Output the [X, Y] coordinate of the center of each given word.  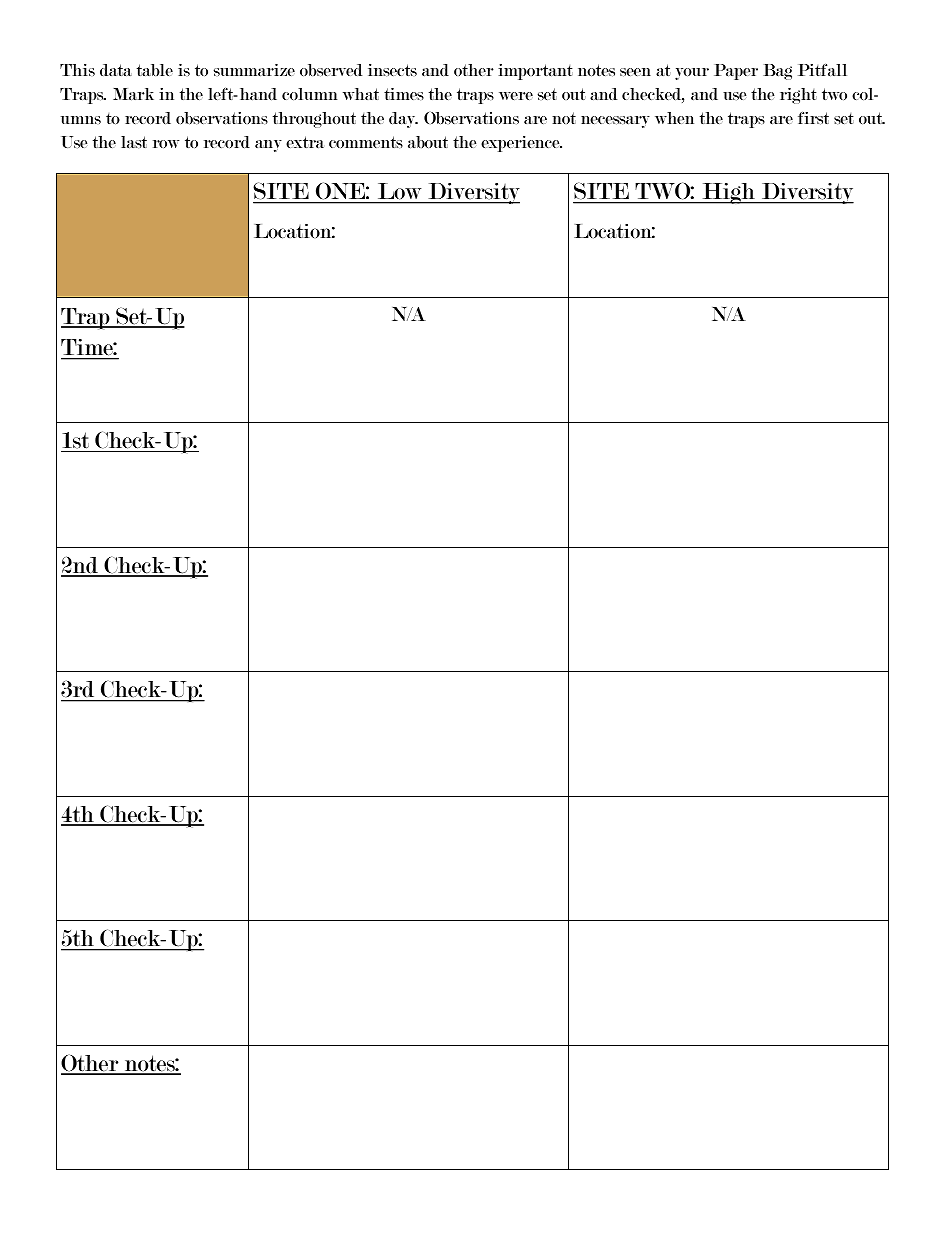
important [535, 72]
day [403, 120]
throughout [314, 120]
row [166, 144]
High [728, 193]
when [674, 118]
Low [399, 193]
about [428, 142]
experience [521, 144]
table [155, 70]
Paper [736, 72]
